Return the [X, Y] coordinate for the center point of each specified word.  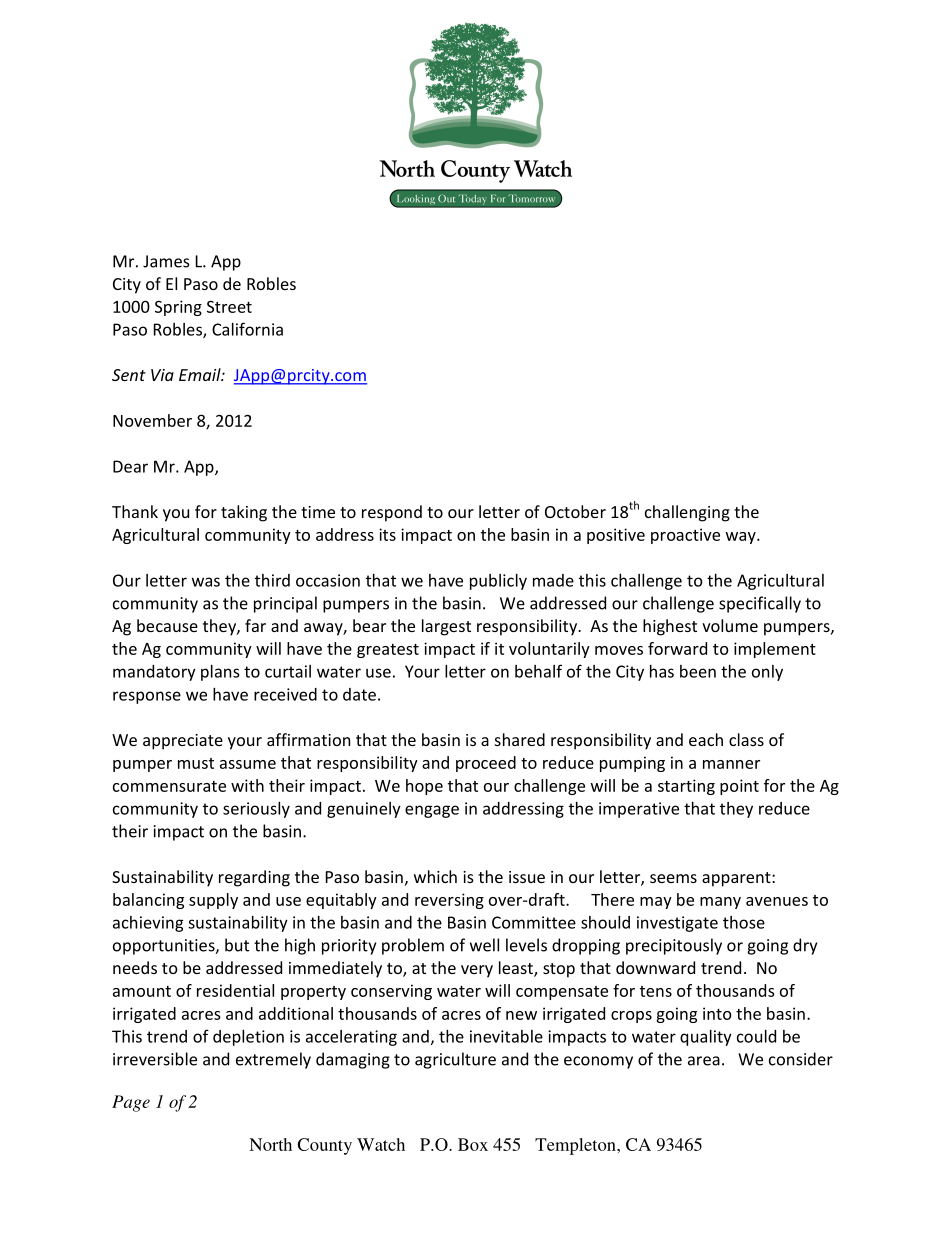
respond [392, 513]
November [152, 420]
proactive [685, 536]
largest [446, 627]
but [237, 945]
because [167, 625]
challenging [687, 513]
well [484, 945]
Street [229, 307]
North [270, 1144]
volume [730, 625]
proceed [486, 764]
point [739, 787]
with [247, 785]
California [247, 329]
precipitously [674, 946]
